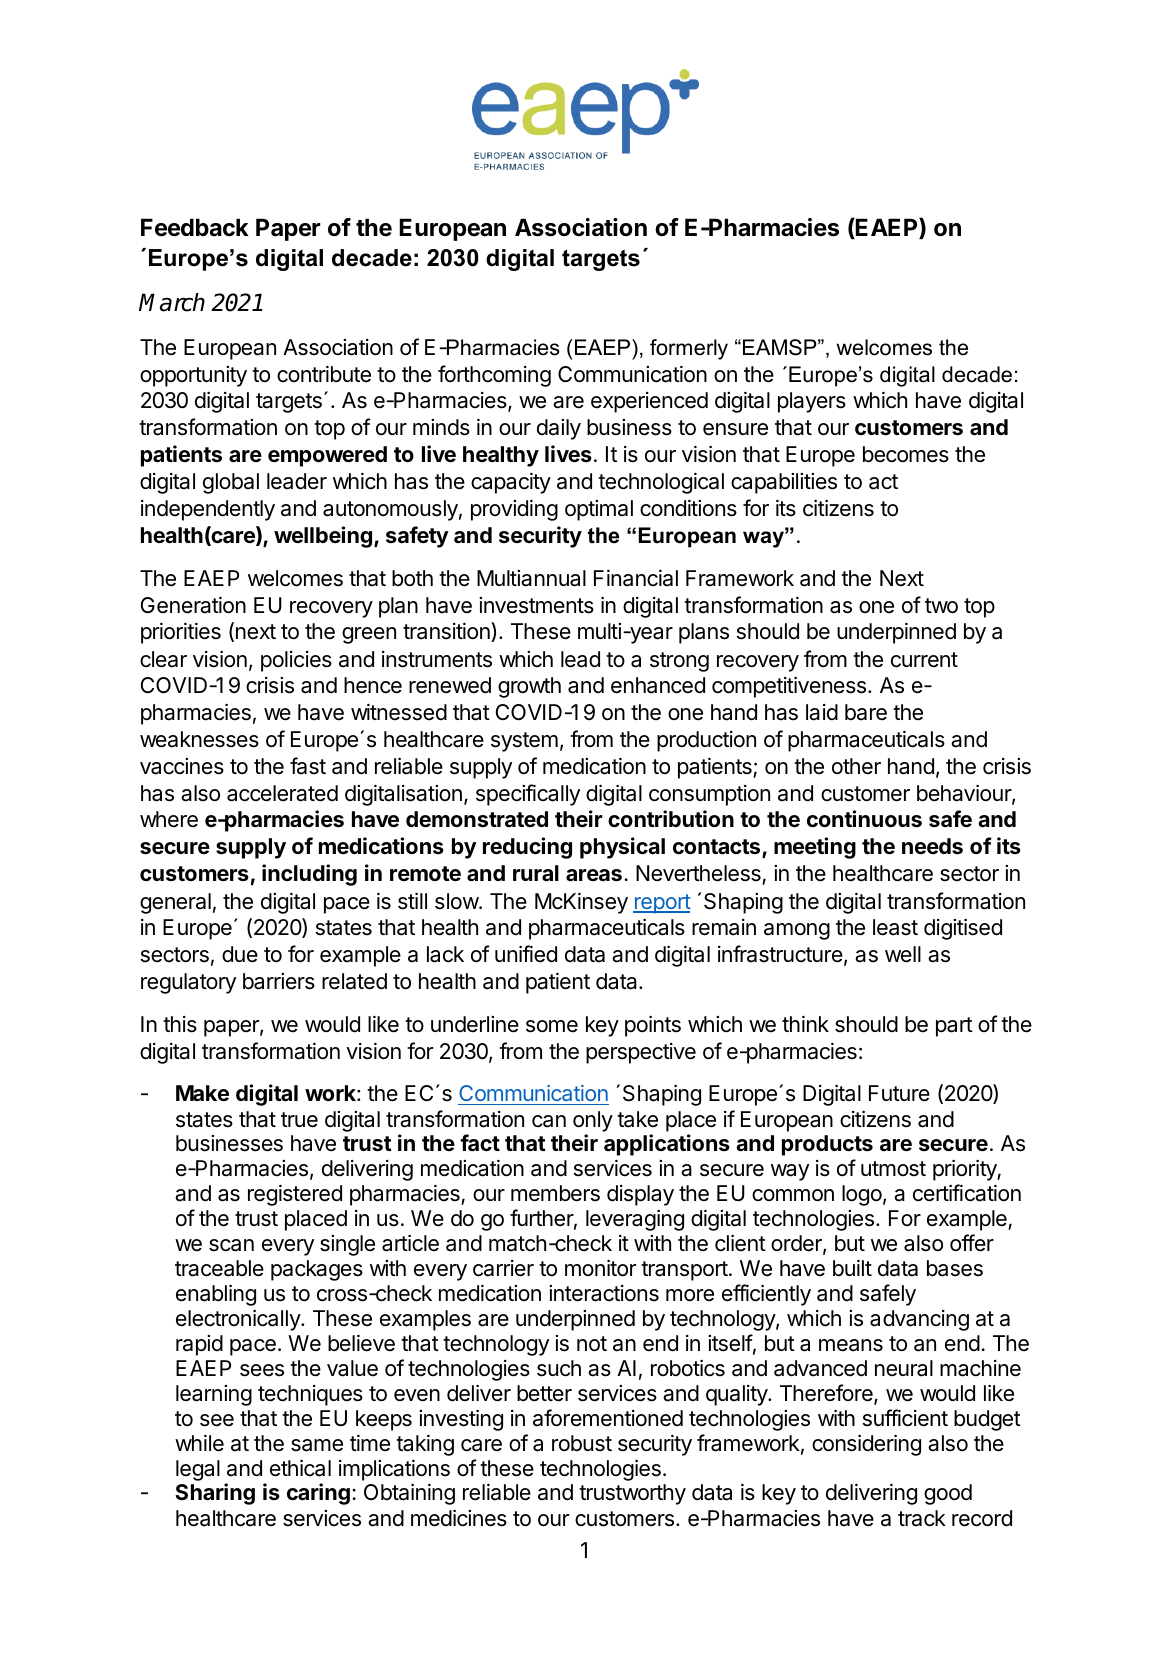 This page has width=1173, height=1659. I want to click on formerly, so click(689, 349).
